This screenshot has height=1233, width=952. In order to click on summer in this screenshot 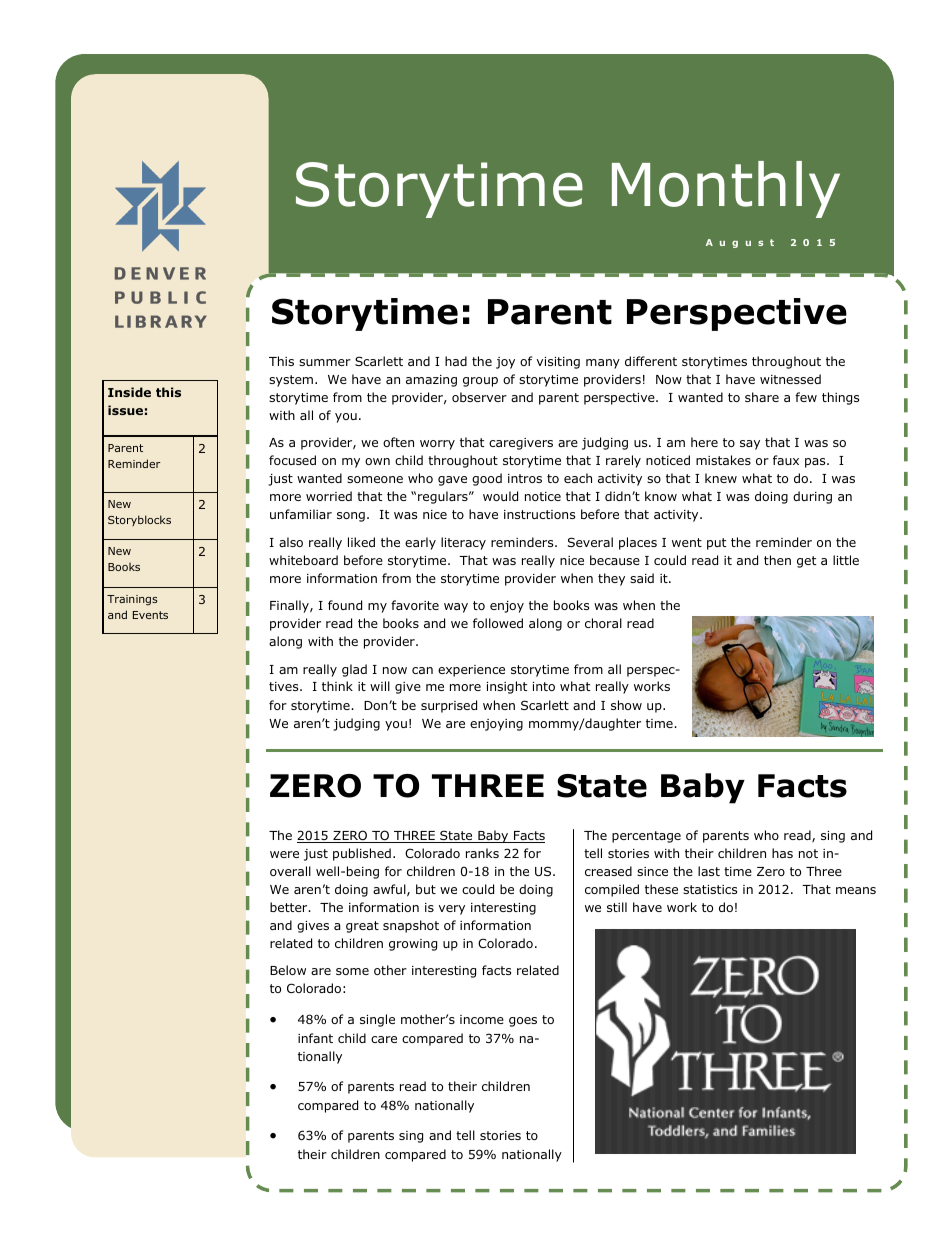, I will do `click(325, 362)`.
